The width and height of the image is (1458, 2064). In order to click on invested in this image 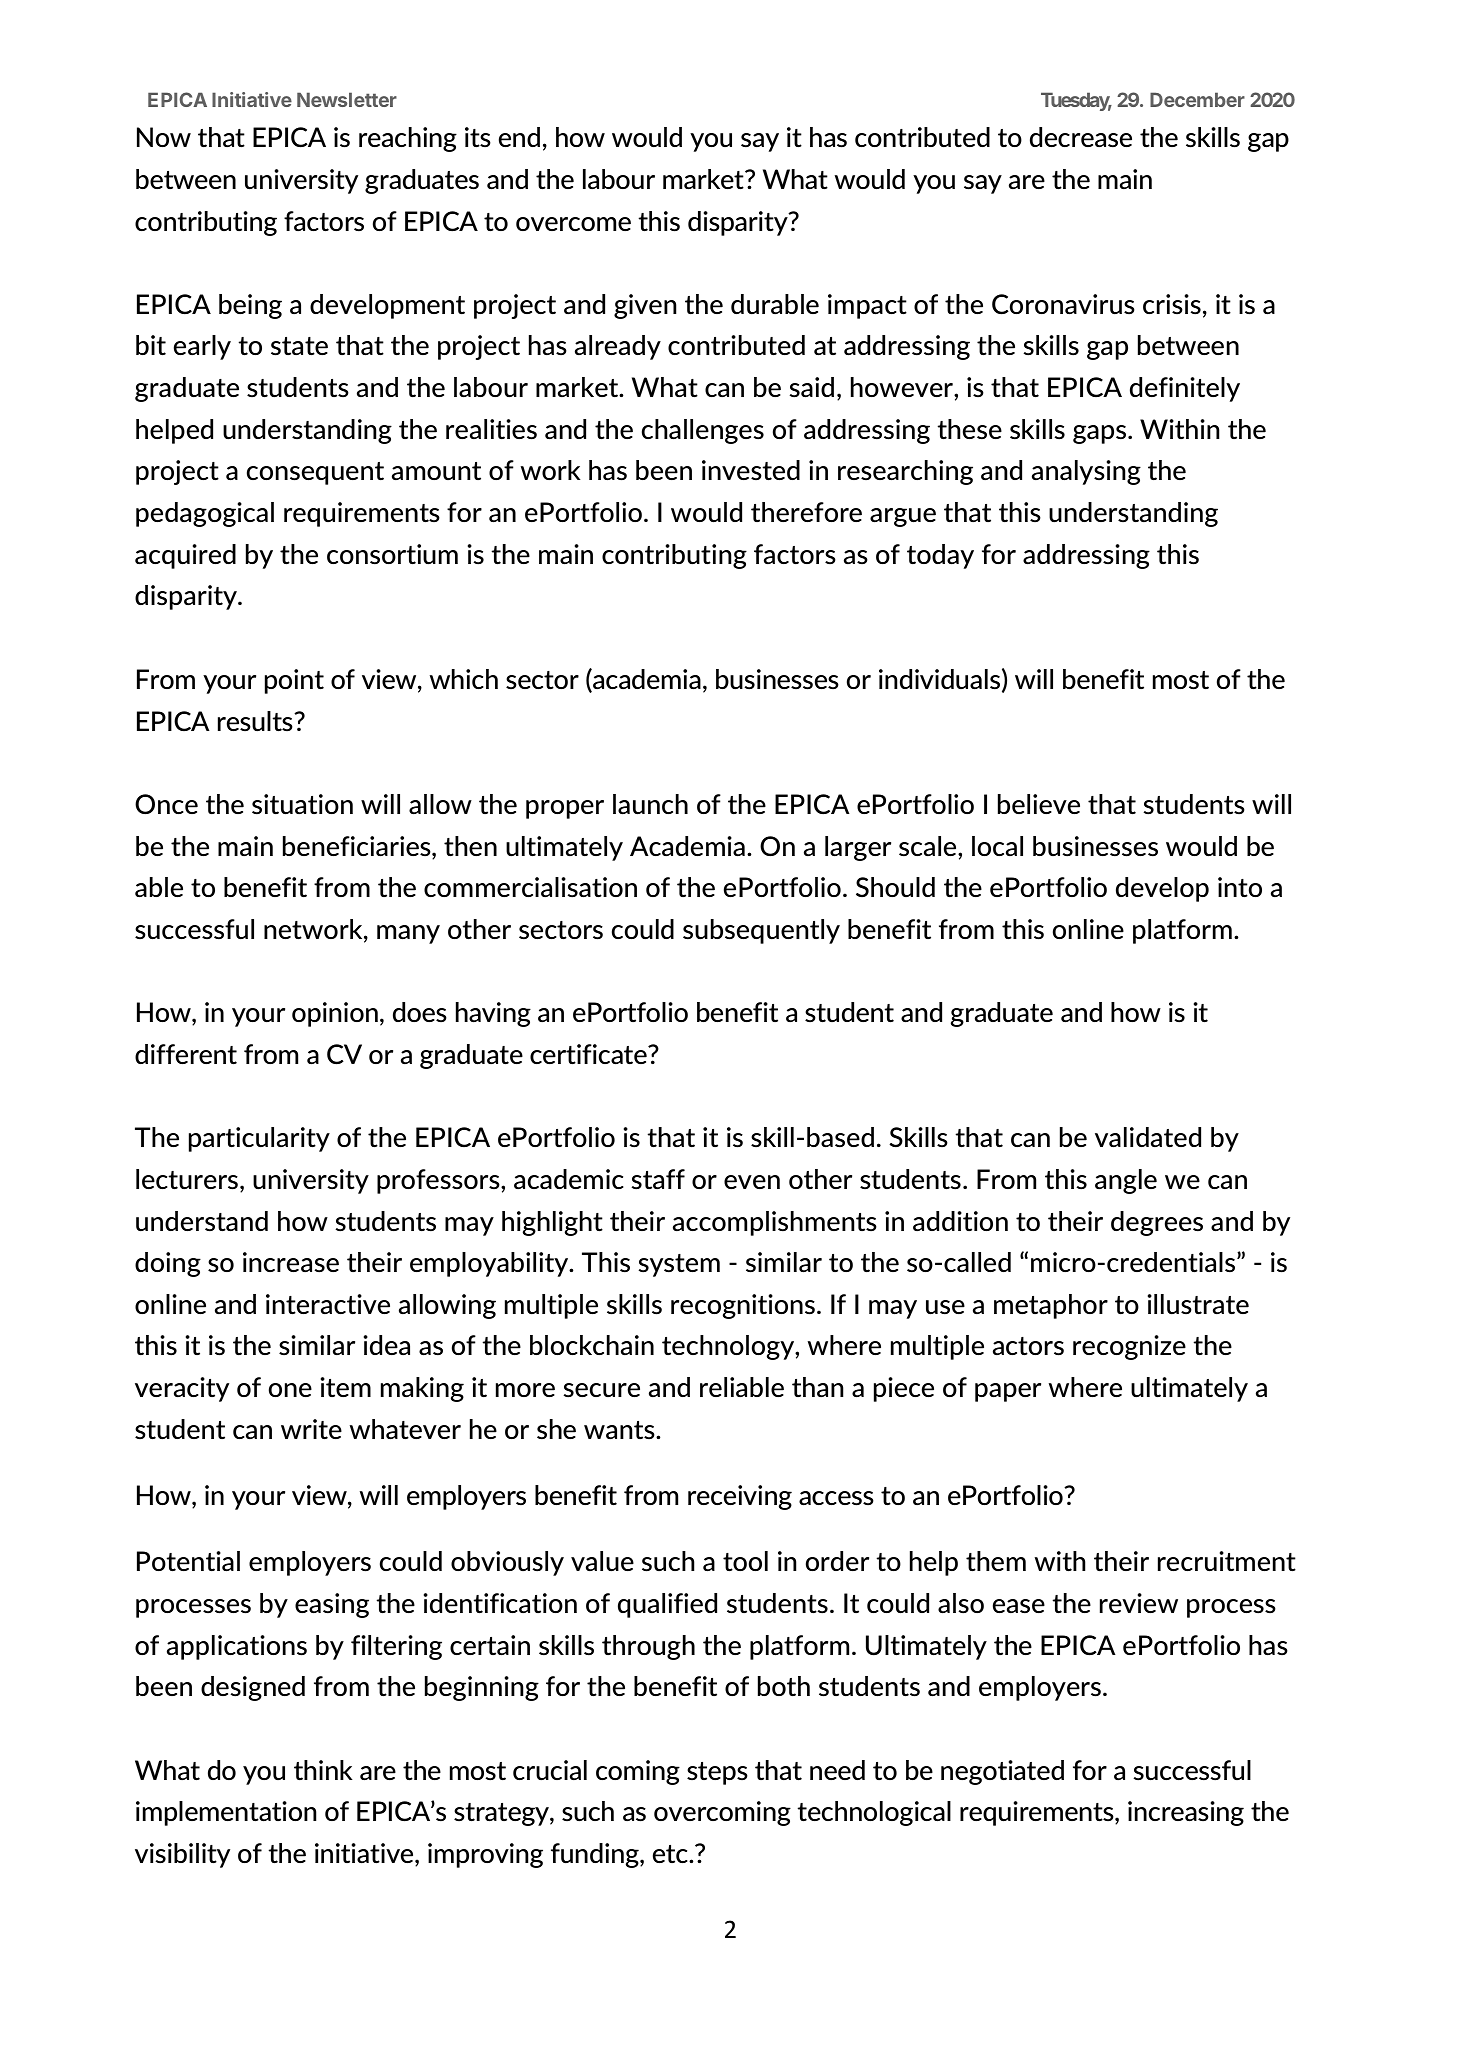, I will do `click(751, 470)`.
